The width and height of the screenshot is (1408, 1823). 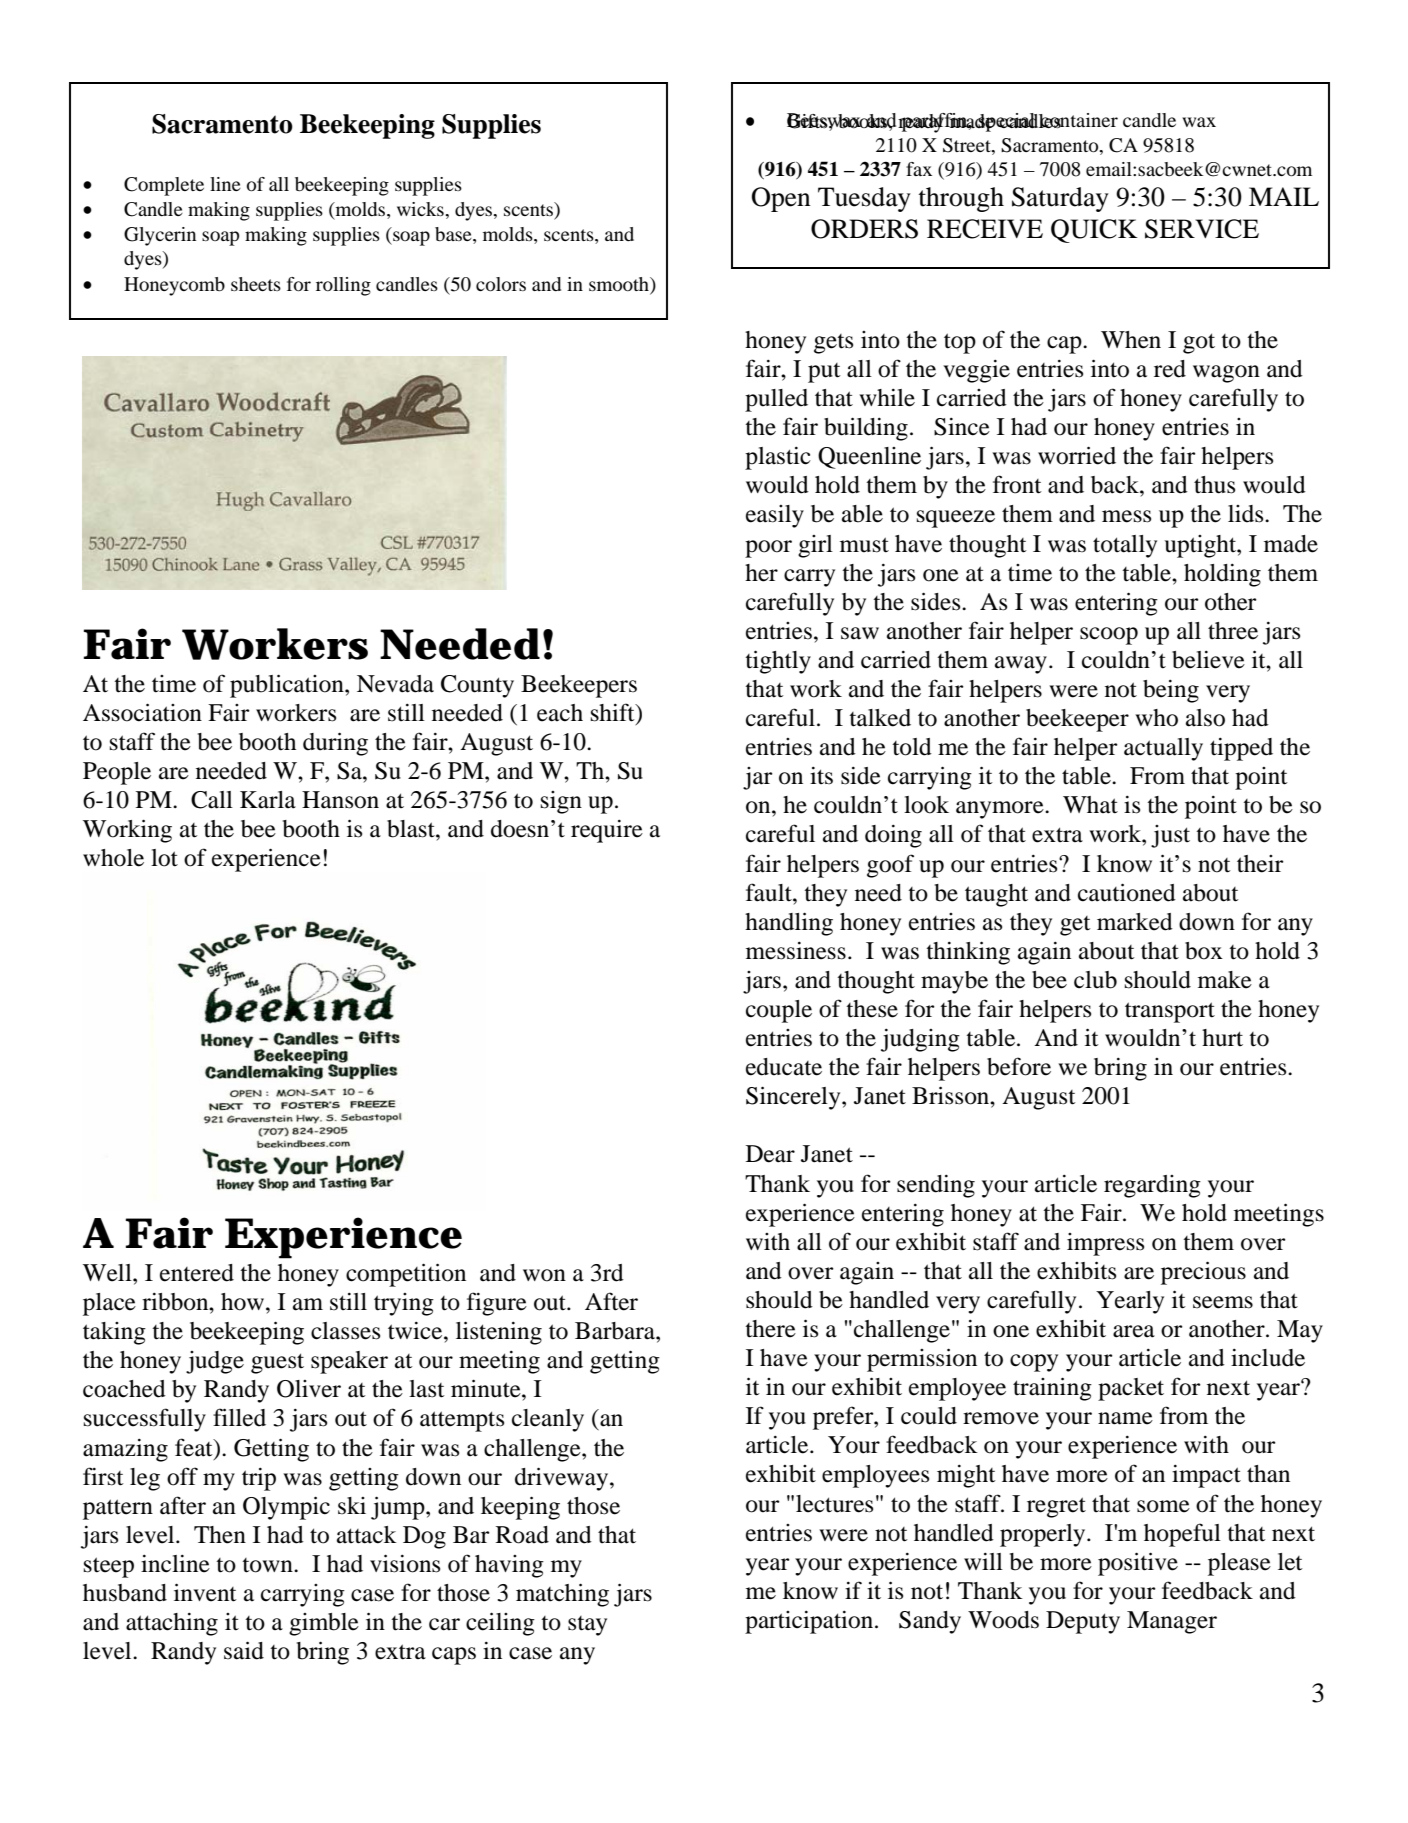 What do you see at coordinates (164, 186) in the screenshot?
I see `Complete` at bounding box center [164, 186].
